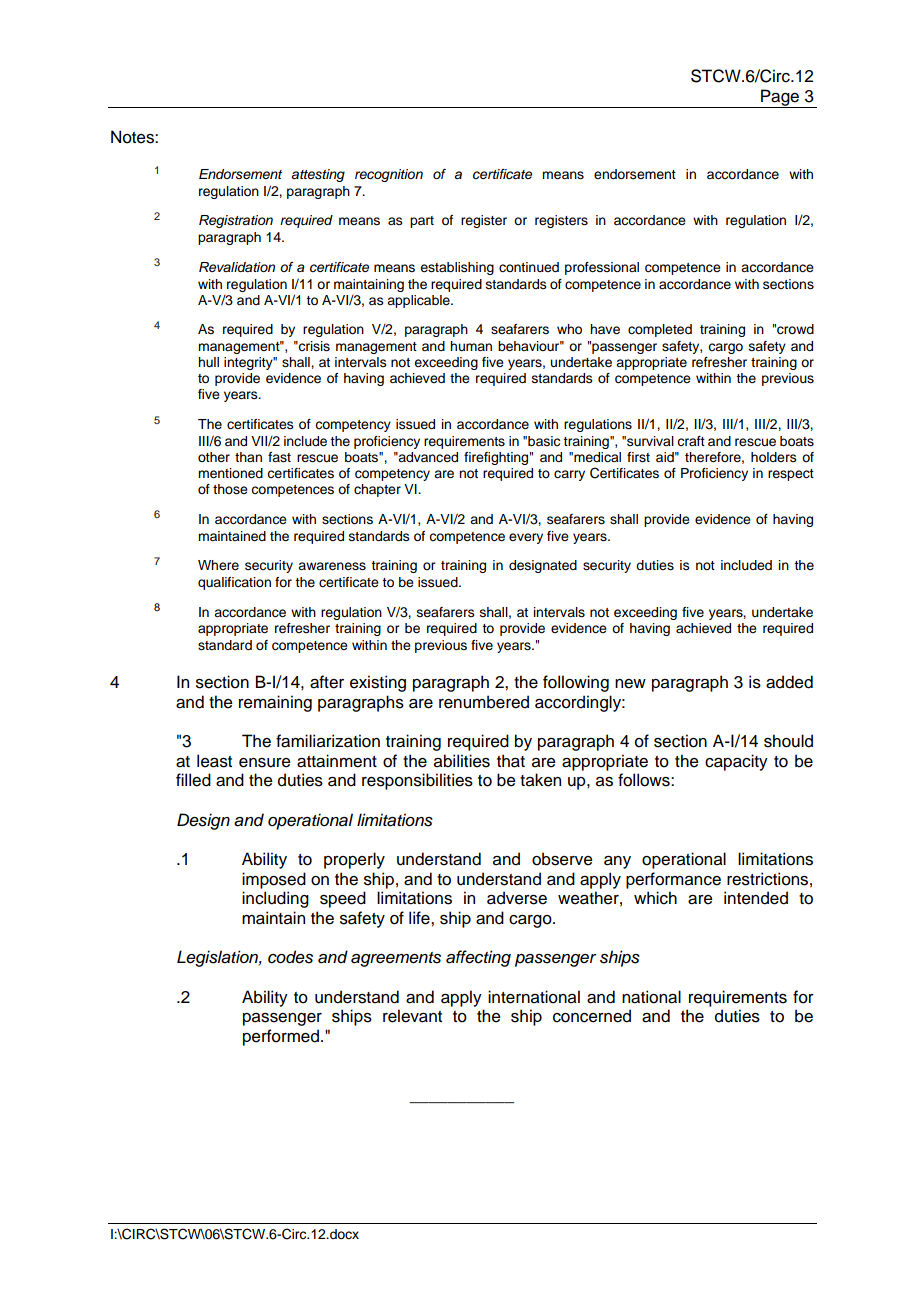 This screenshot has height=1308, width=924. I want to click on attesting, so click(318, 175).
